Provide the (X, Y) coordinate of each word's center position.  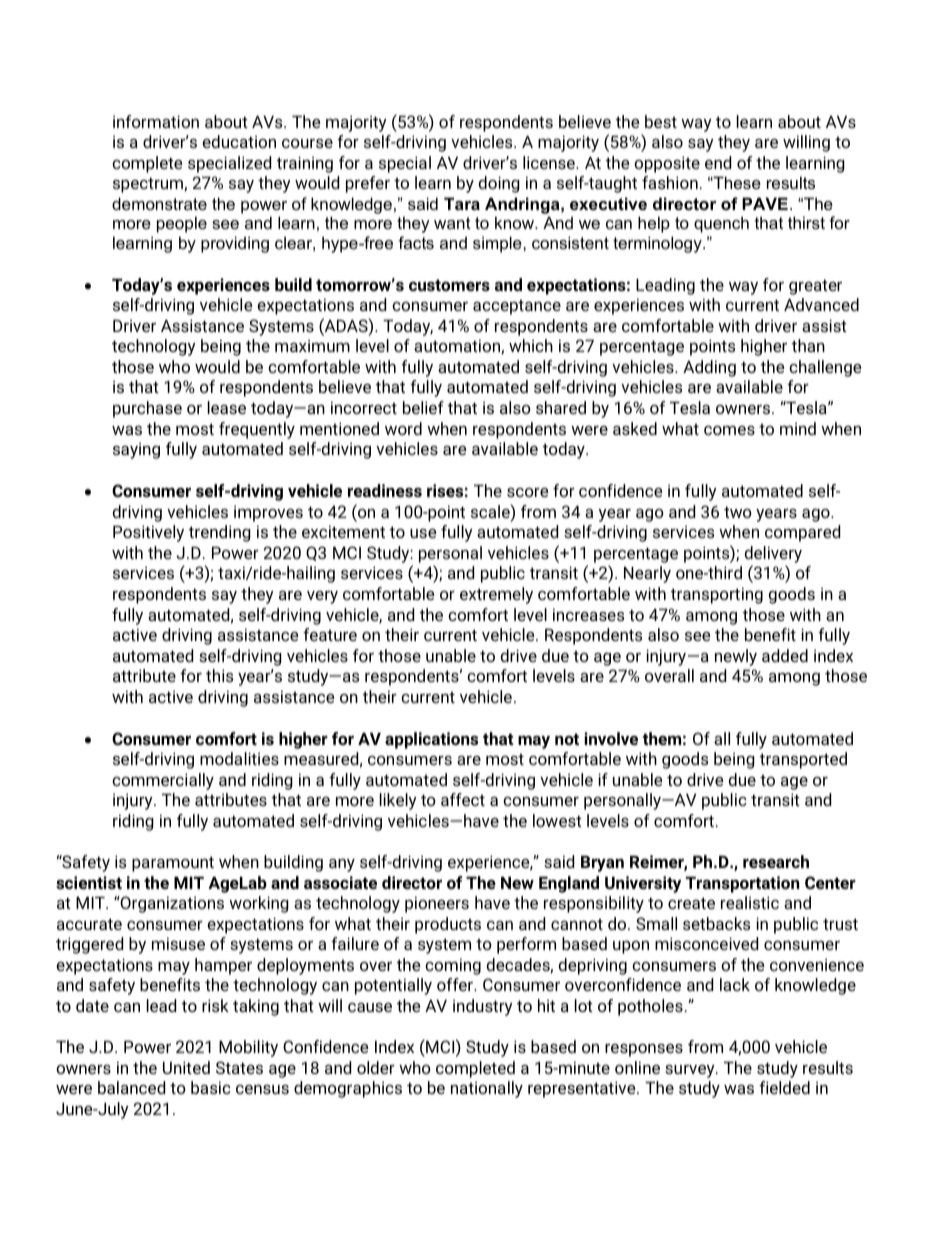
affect (463, 799)
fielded (784, 1087)
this (219, 675)
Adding (709, 368)
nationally (487, 1089)
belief (423, 407)
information (156, 121)
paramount (173, 864)
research (776, 861)
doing (499, 184)
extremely (496, 595)
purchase (147, 409)
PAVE (765, 203)
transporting (717, 595)
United (186, 1067)
